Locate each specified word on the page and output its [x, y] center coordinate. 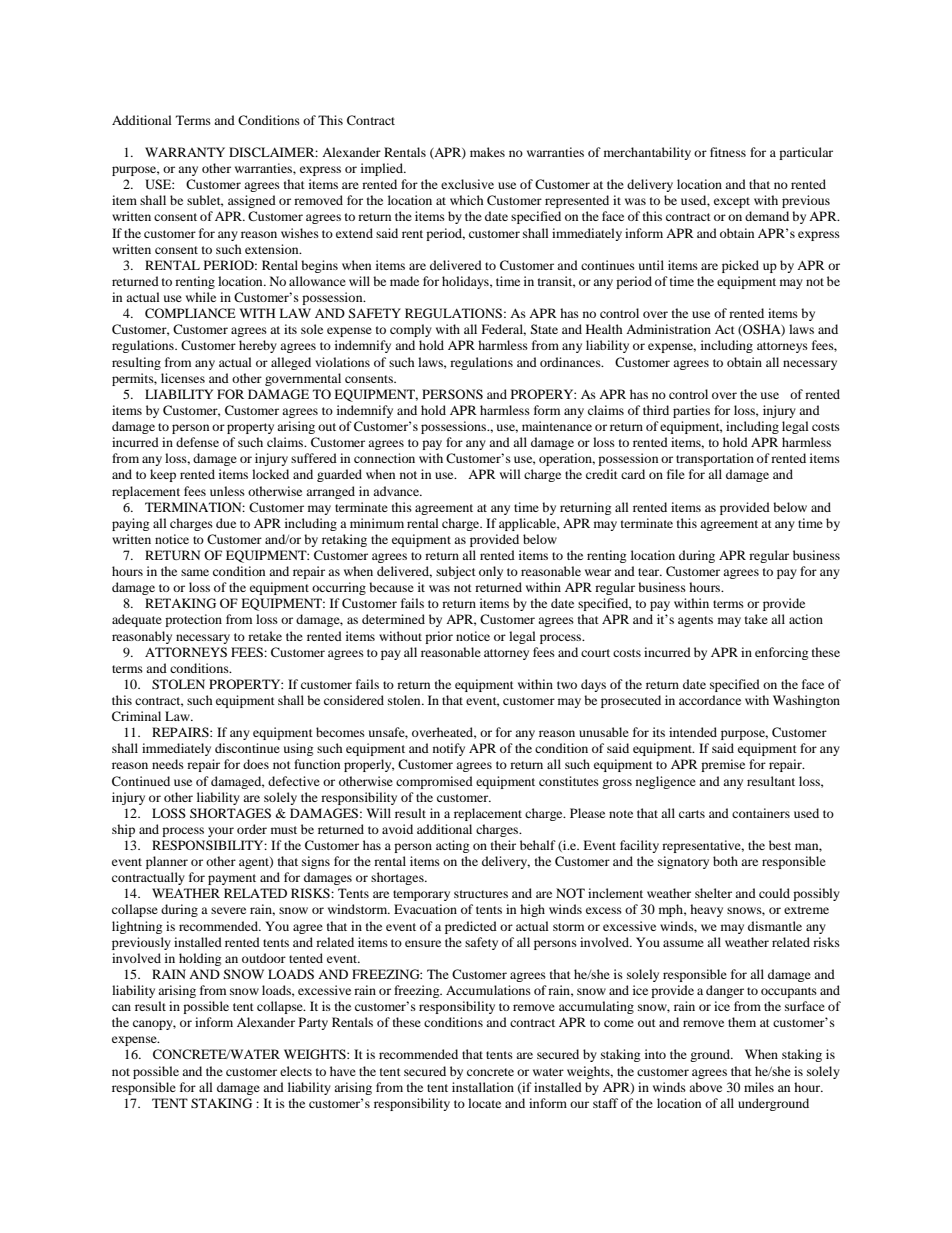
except [732, 202]
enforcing [781, 653]
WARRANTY [185, 152]
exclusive [467, 184]
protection [193, 620]
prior [439, 637]
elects [296, 1071]
